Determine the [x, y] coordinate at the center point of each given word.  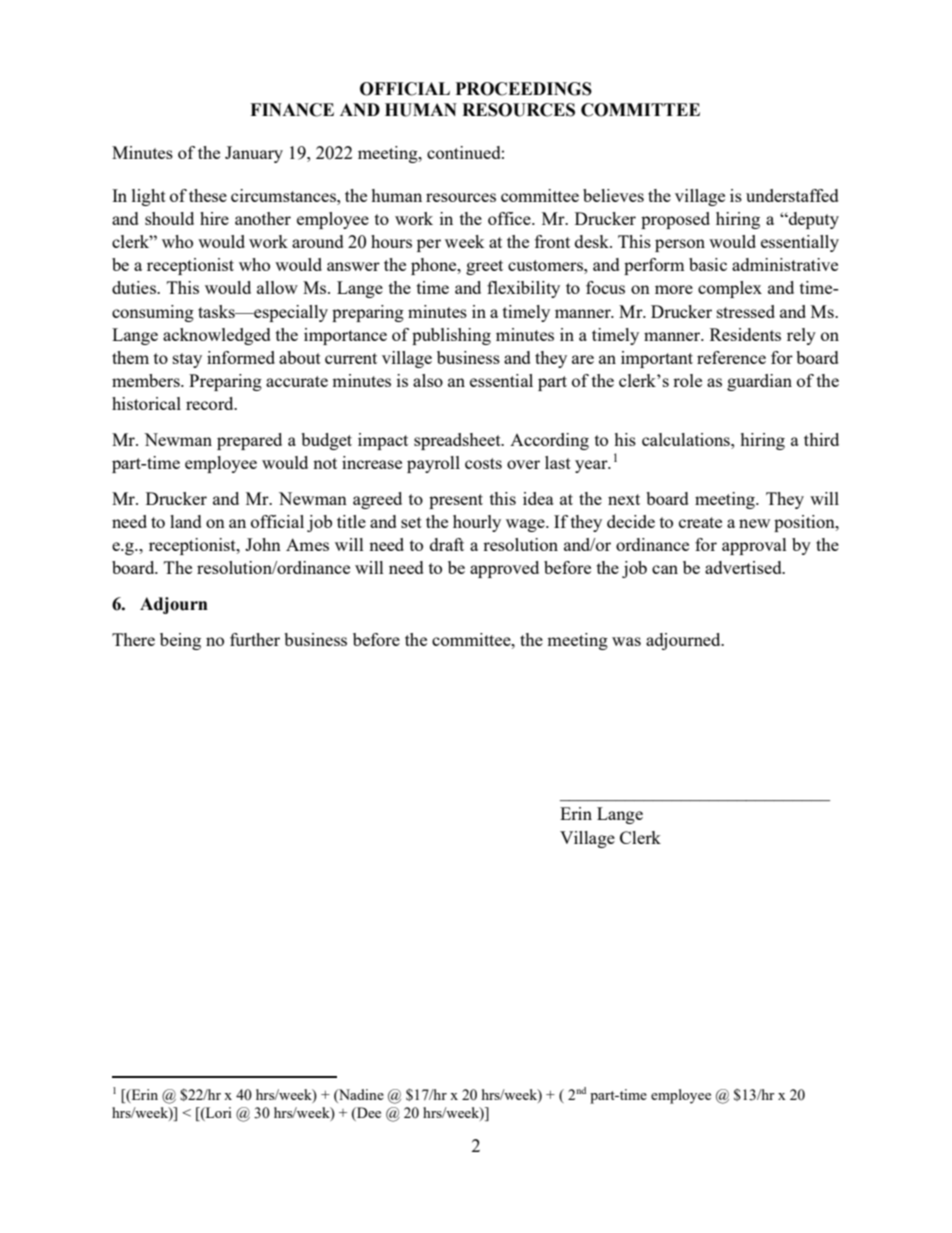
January [254, 154]
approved [504, 569]
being [180, 641]
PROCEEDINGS [523, 89]
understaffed [792, 195]
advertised [744, 567]
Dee [368, 1112]
